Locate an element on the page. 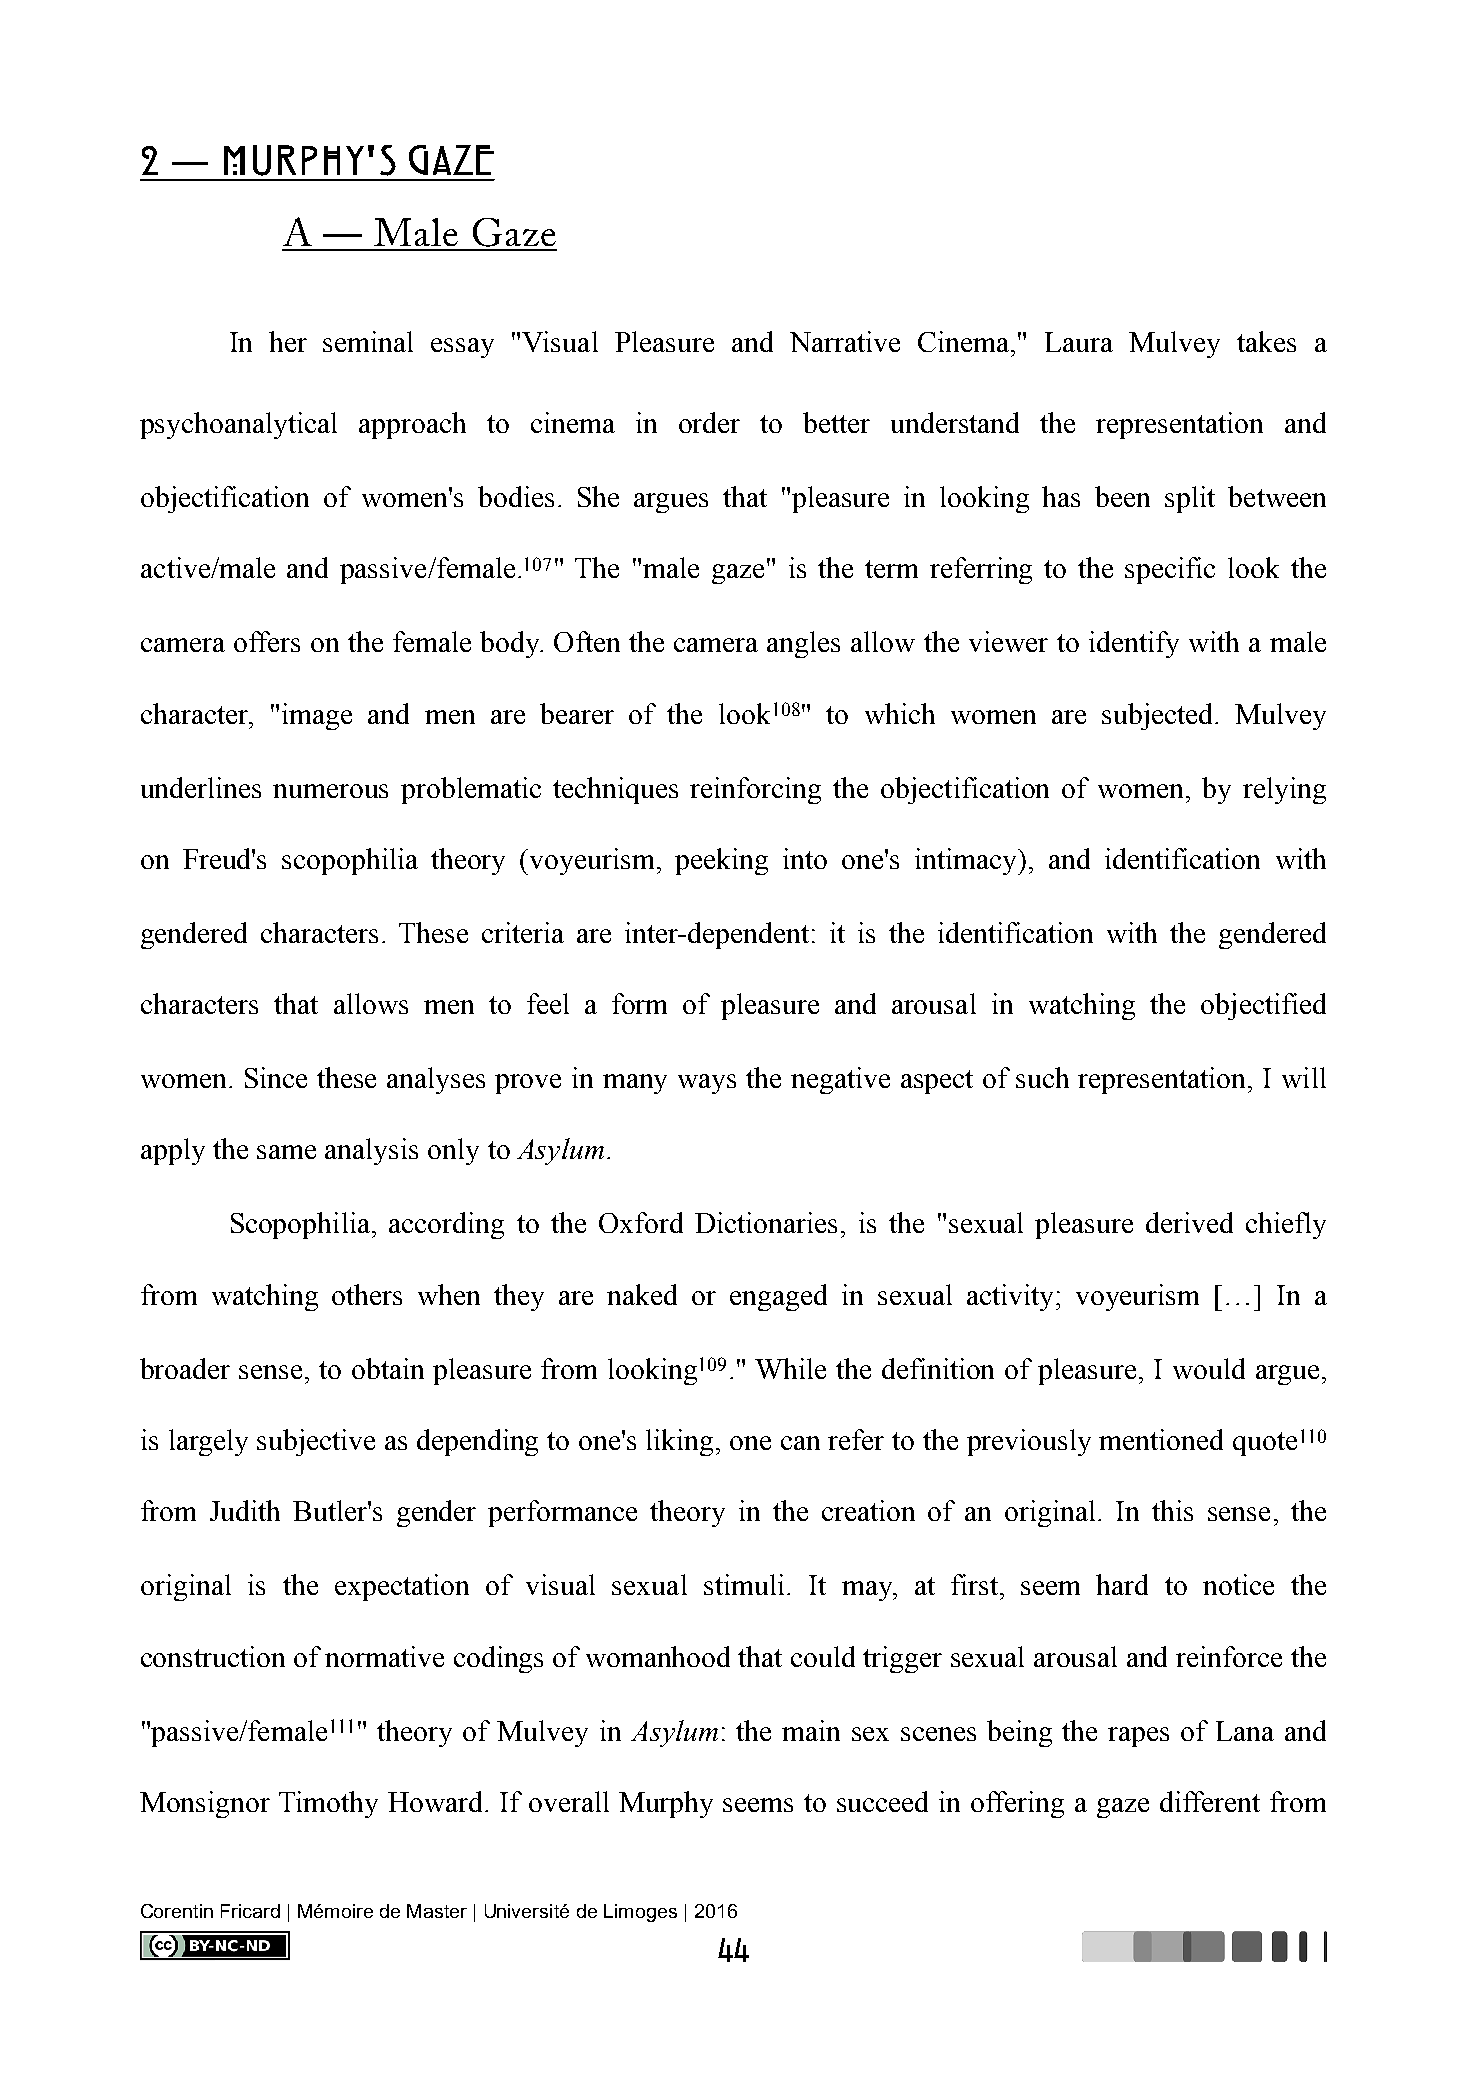 This page has height=2073, width=1466. While is located at coordinates (790, 1368).
